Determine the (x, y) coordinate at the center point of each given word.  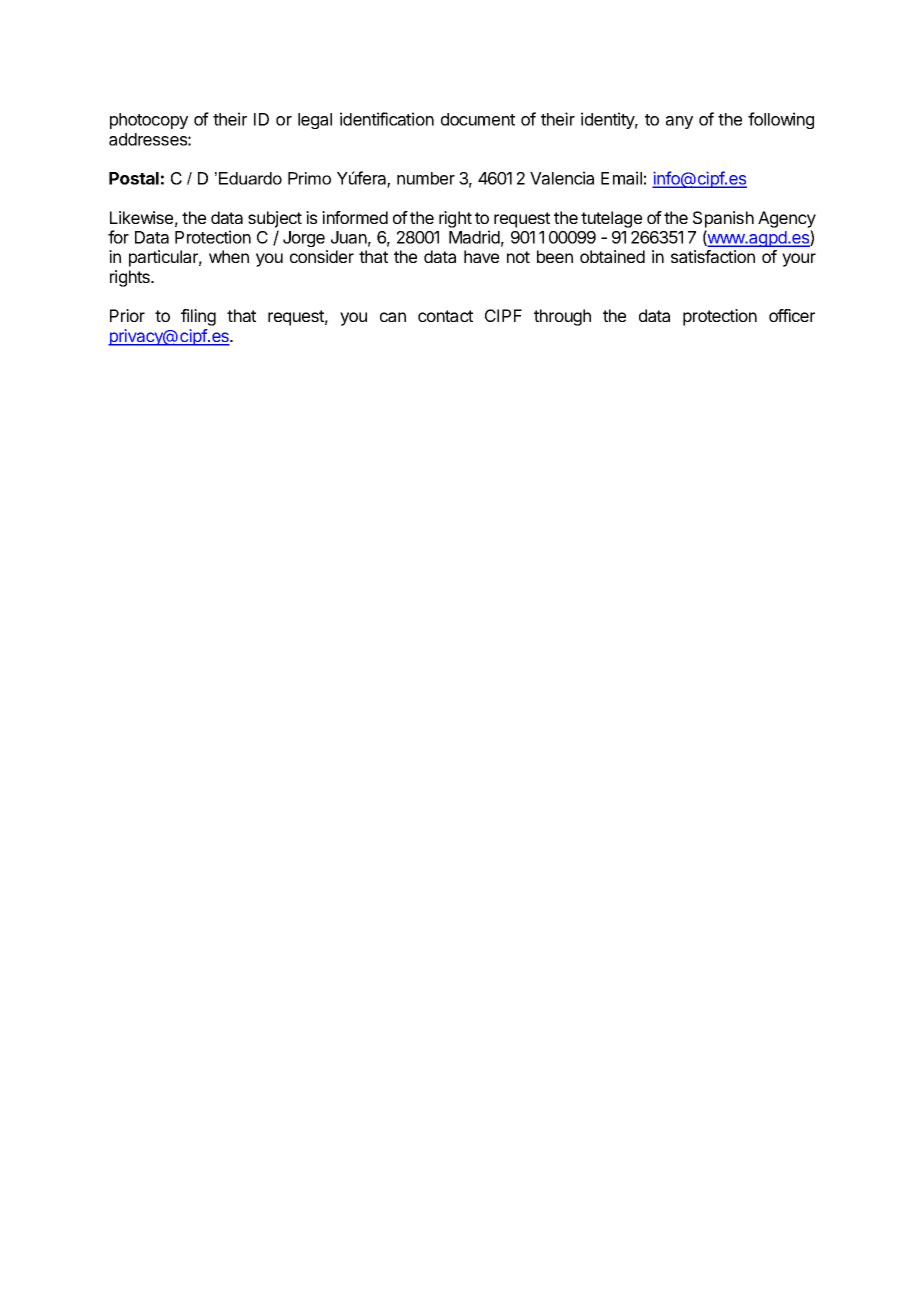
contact (445, 316)
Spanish (723, 219)
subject (275, 219)
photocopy (149, 121)
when (229, 256)
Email (621, 178)
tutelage (611, 219)
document (478, 119)
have (481, 256)
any (679, 122)
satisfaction (713, 256)
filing (198, 317)
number (426, 178)
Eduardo (250, 178)
